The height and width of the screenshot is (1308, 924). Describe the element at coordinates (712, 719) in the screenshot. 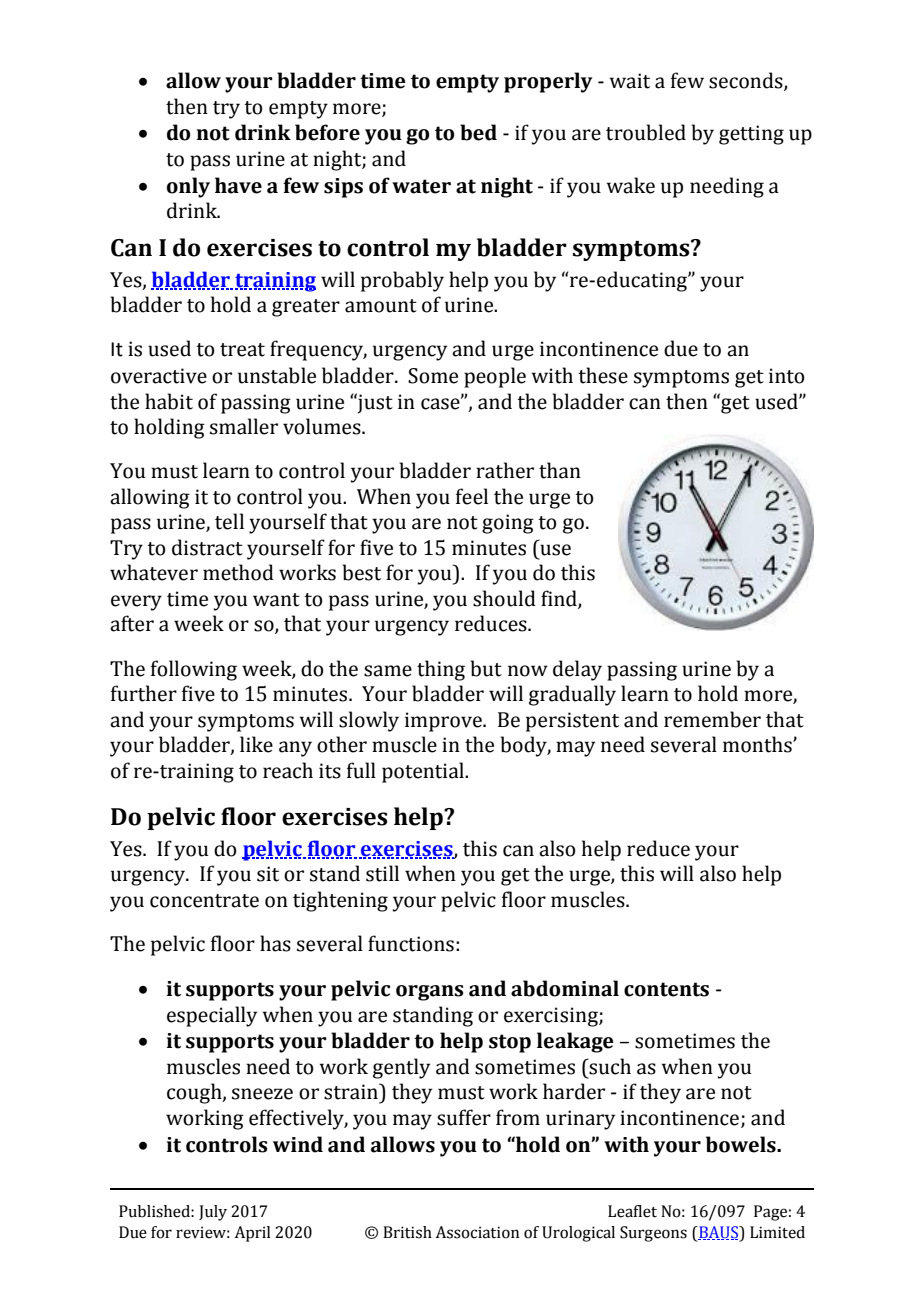

I see `remember` at that location.
